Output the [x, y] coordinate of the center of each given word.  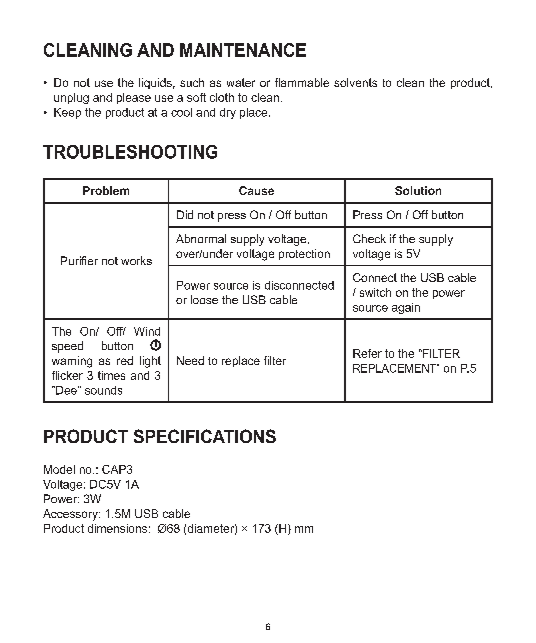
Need [190, 360]
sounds [103, 390]
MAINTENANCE [243, 50]
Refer [367, 353]
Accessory [71, 515]
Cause [256, 190]
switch [375, 292]
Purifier [79, 260]
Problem [106, 190]
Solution [418, 190]
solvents [355, 82]
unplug [71, 98]
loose [204, 299]
